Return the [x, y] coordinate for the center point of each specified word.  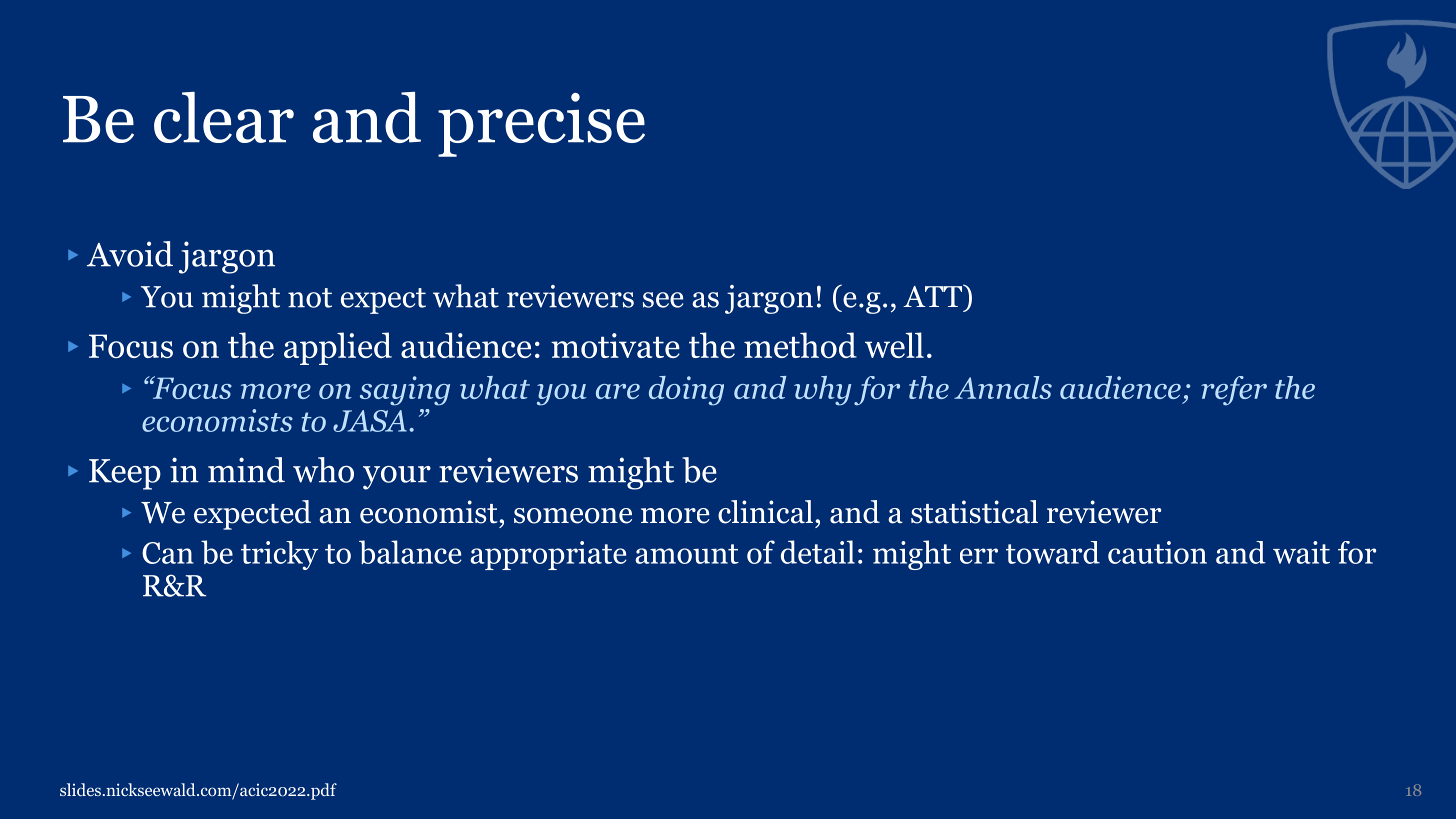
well [894, 345]
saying [405, 391]
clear [224, 117]
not [310, 298]
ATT [934, 295]
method [800, 345]
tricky [279, 555]
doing [686, 391]
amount [687, 554]
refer [1234, 391]
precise [541, 125]
